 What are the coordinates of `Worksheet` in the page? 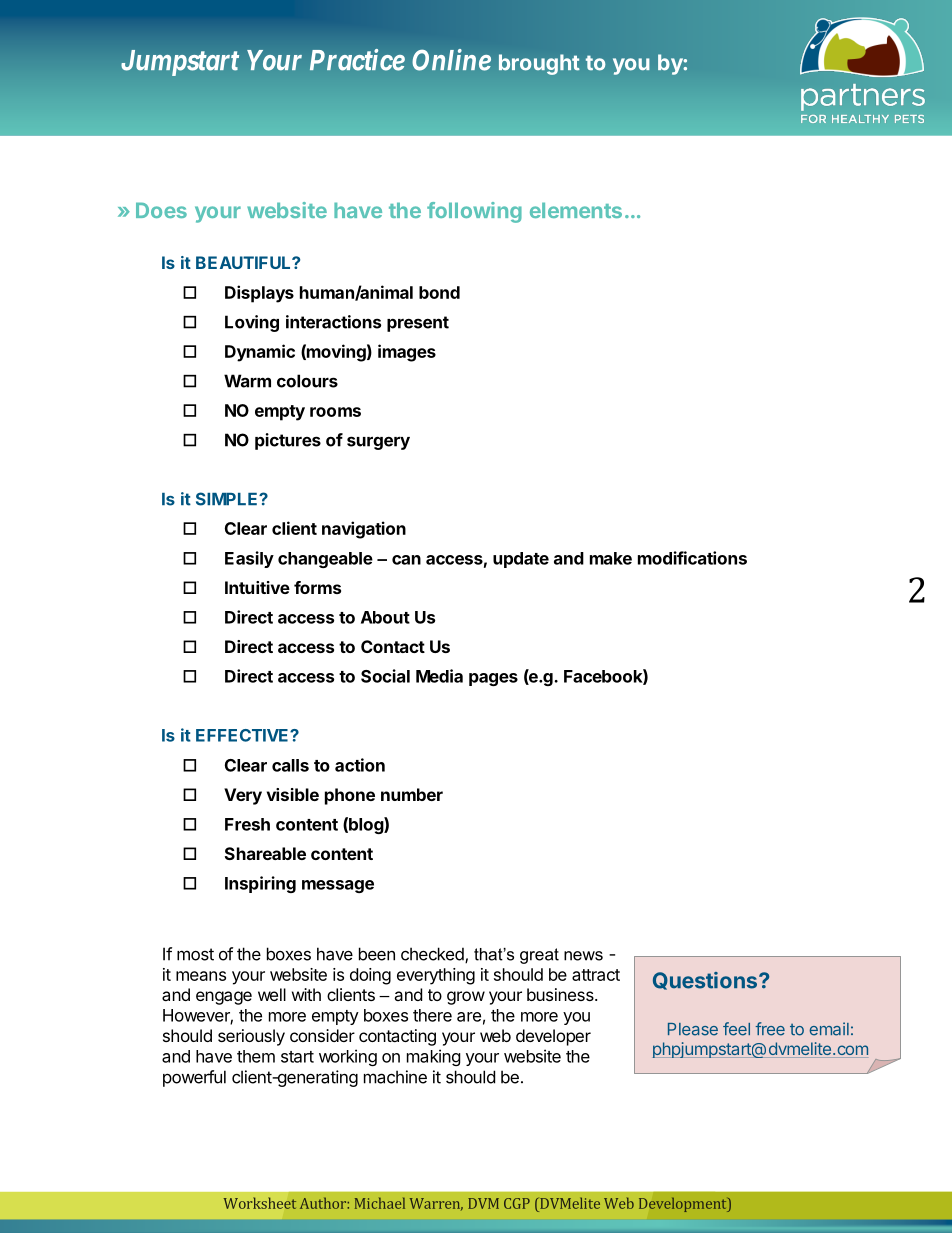 It's located at (260, 1203).
